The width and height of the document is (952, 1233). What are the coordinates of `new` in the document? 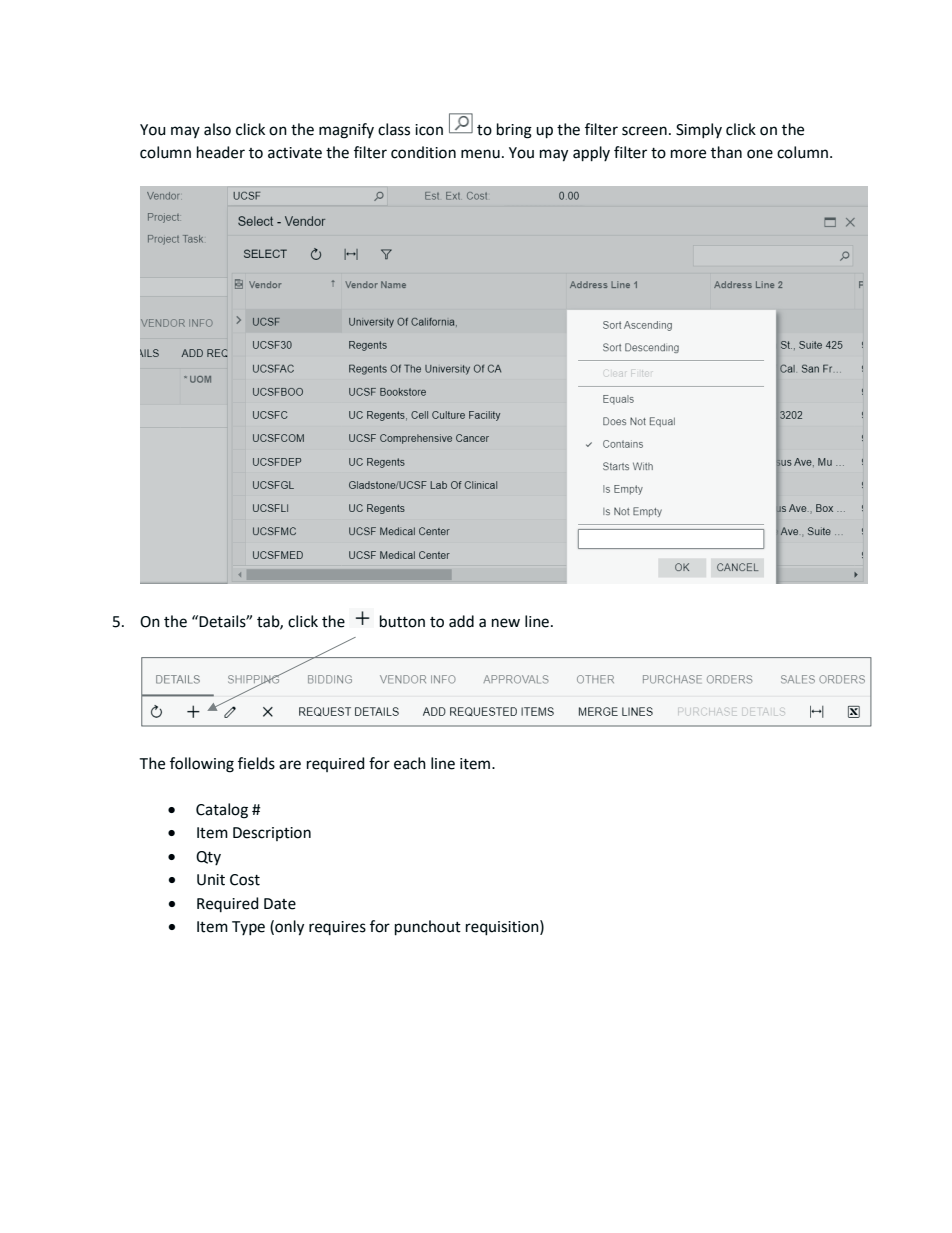 It's located at (506, 623).
